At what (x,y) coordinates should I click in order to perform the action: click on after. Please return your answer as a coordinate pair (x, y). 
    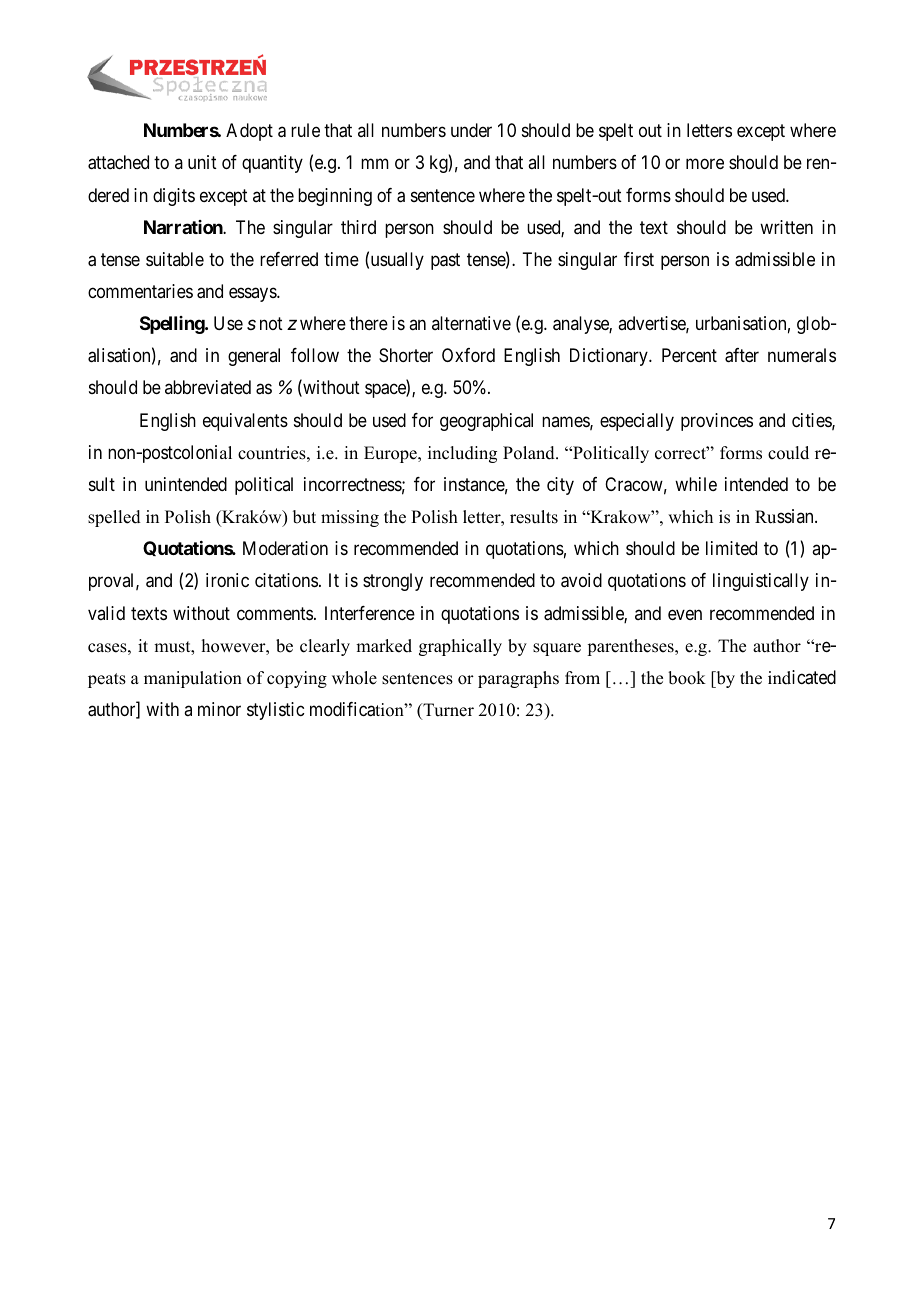
    Looking at the image, I should click on (742, 355).
